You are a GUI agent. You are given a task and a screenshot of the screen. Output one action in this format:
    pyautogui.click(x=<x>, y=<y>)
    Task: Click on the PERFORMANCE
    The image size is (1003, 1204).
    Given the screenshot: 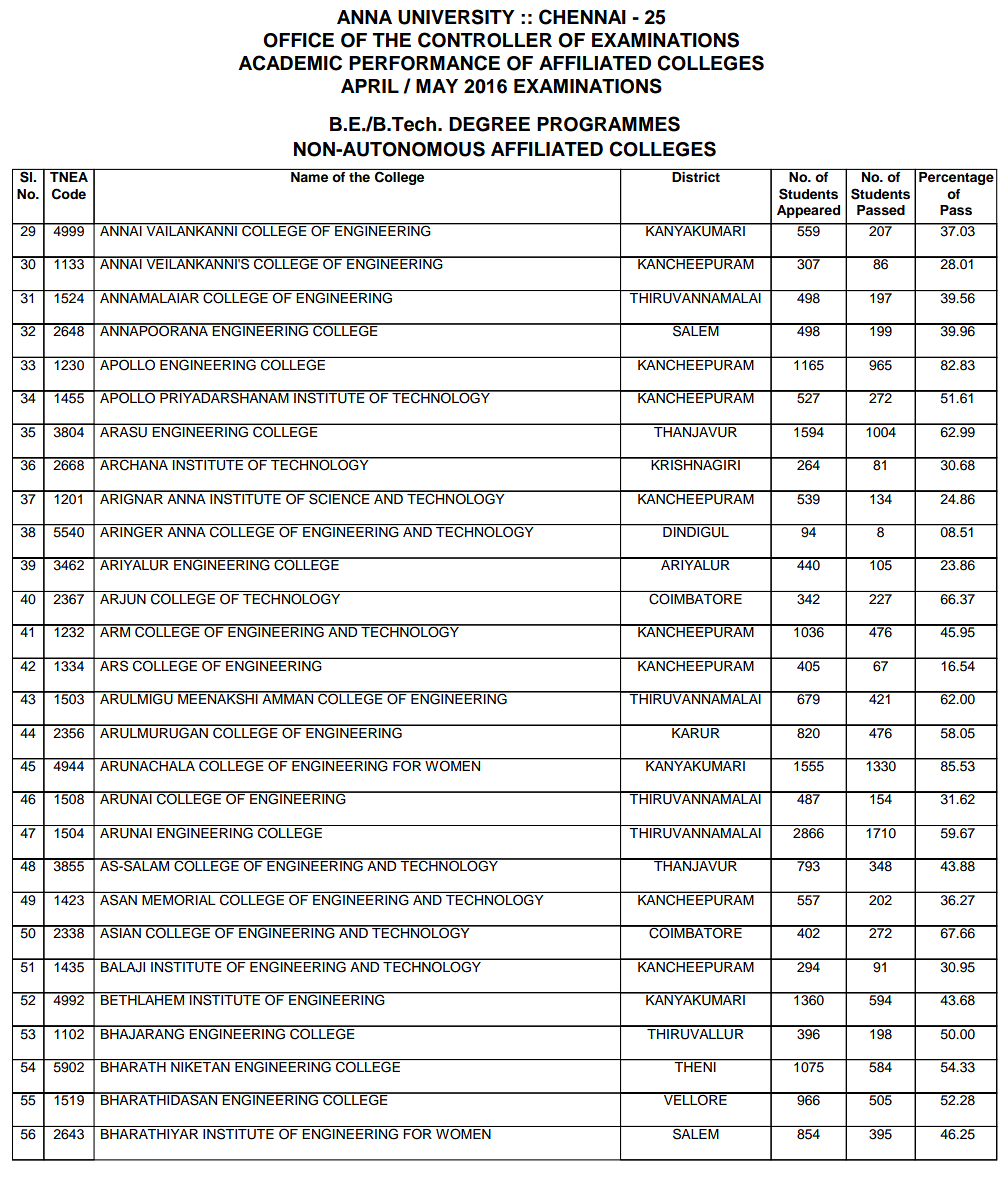 What is the action you would take?
    pyautogui.click(x=424, y=63)
